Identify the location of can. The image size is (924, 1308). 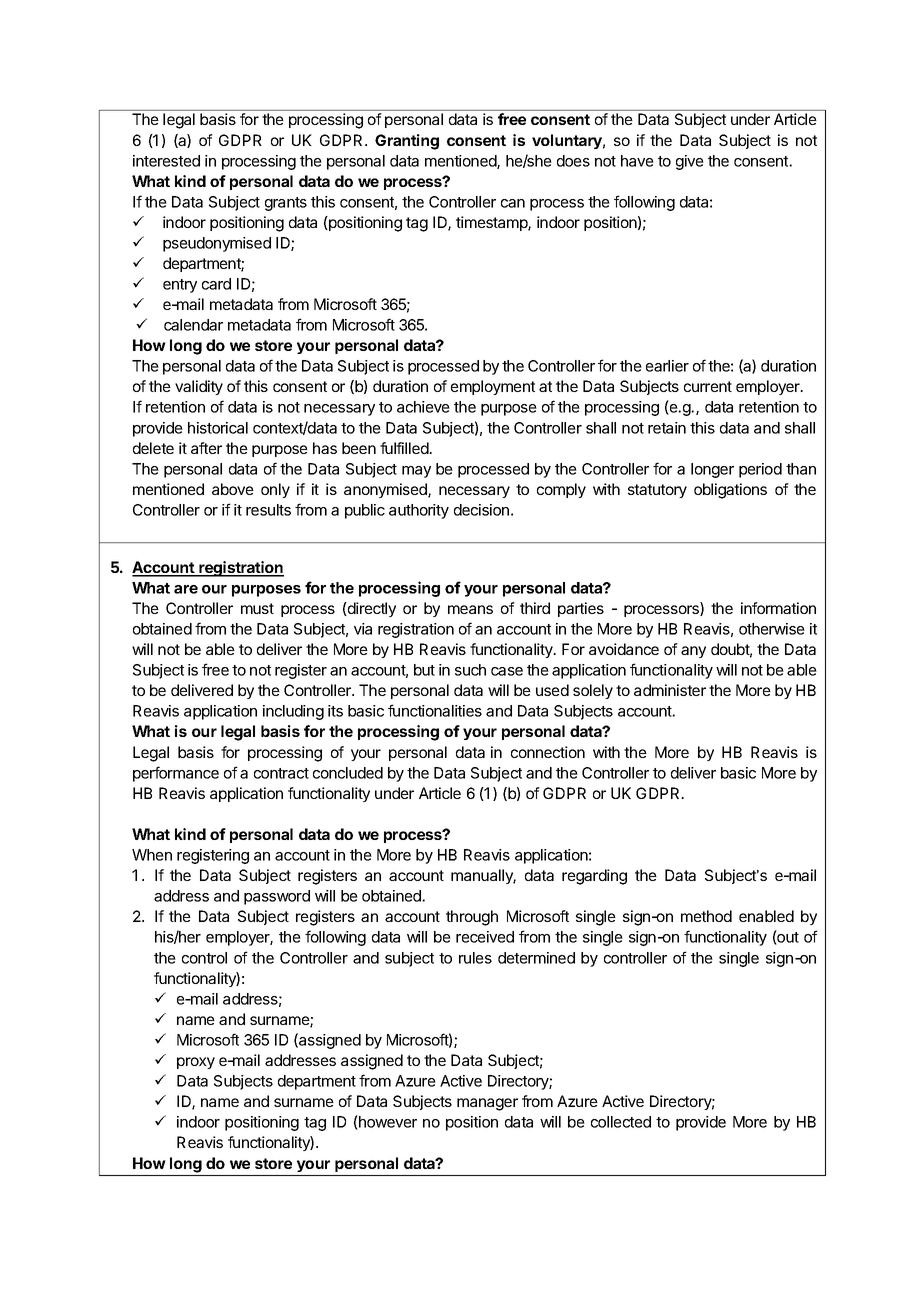
(513, 203).
